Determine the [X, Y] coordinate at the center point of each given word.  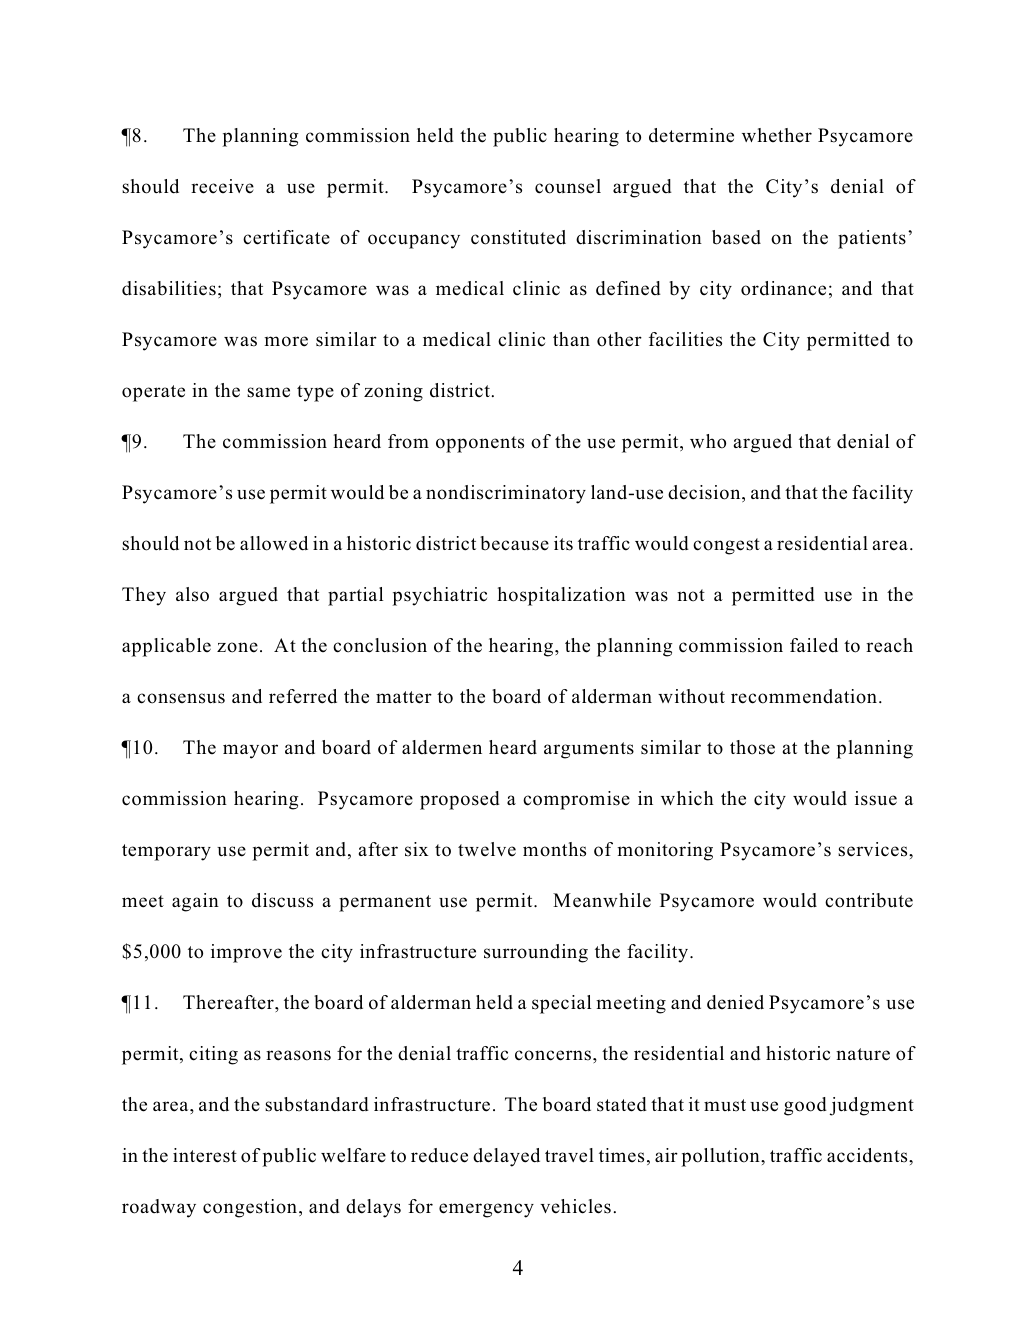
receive [222, 186]
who [708, 441]
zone [237, 647]
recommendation [805, 696]
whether [777, 135]
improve [246, 953]
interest [205, 1155]
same [268, 392]
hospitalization [561, 596]
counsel [568, 186]
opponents [480, 444]
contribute [869, 900]
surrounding [536, 953]
